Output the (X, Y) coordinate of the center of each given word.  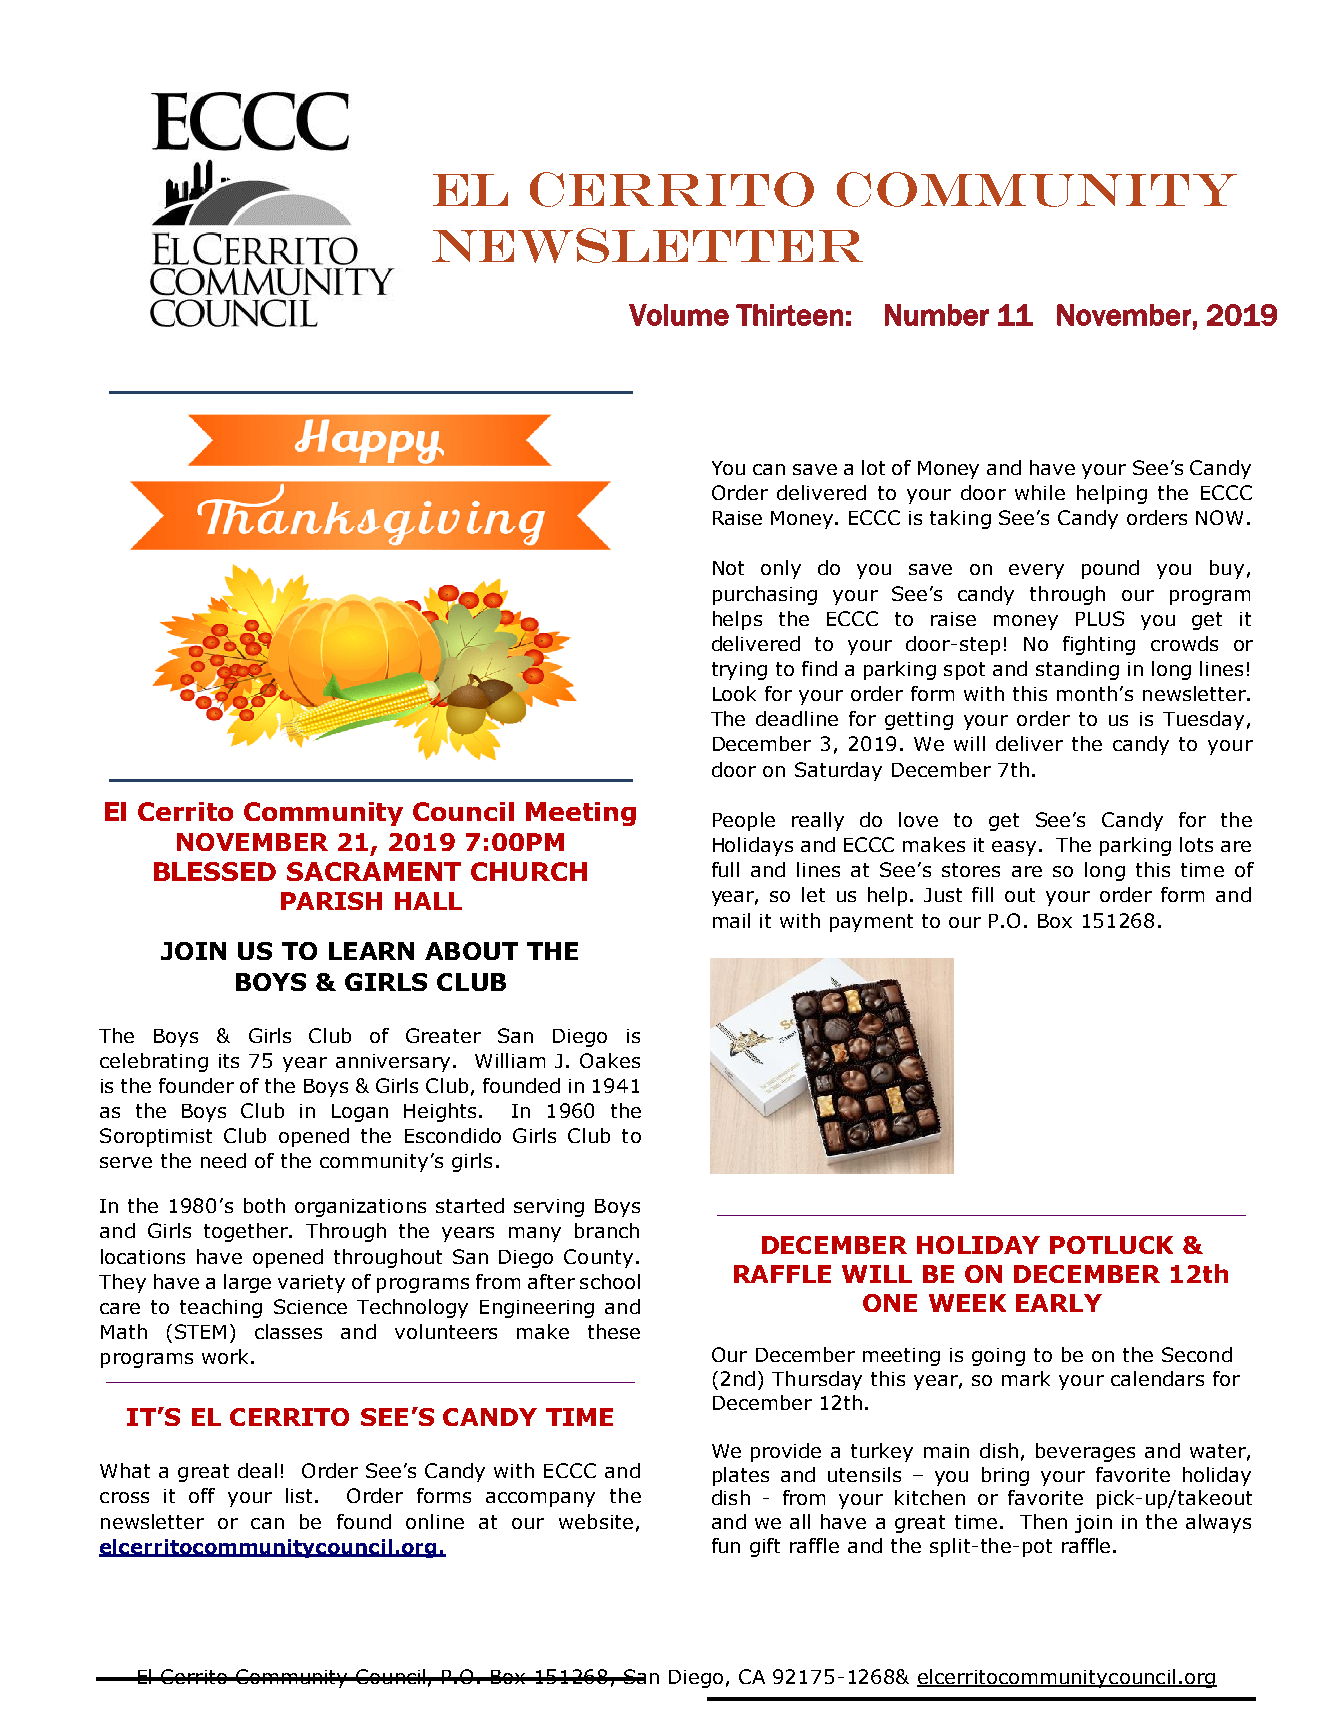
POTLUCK (1111, 1245)
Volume (679, 315)
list (301, 1495)
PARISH (331, 901)
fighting (1099, 645)
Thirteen (789, 315)
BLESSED (215, 871)
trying (739, 671)
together (247, 1232)
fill (982, 894)
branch (607, 1230)
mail (731, 920)
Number (937, 315)
